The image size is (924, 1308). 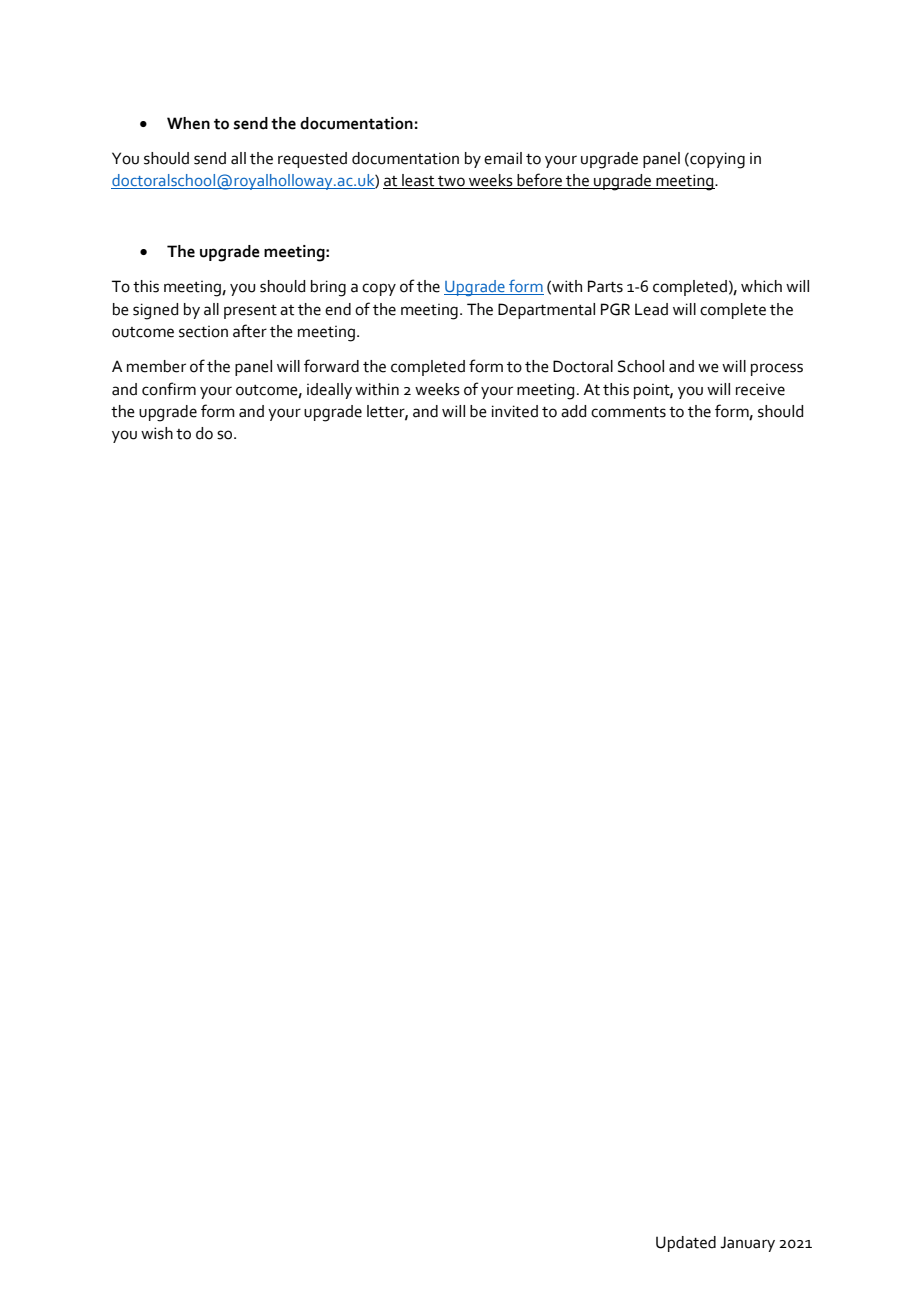 I want to click on wish, so click(x=157, y=433).
